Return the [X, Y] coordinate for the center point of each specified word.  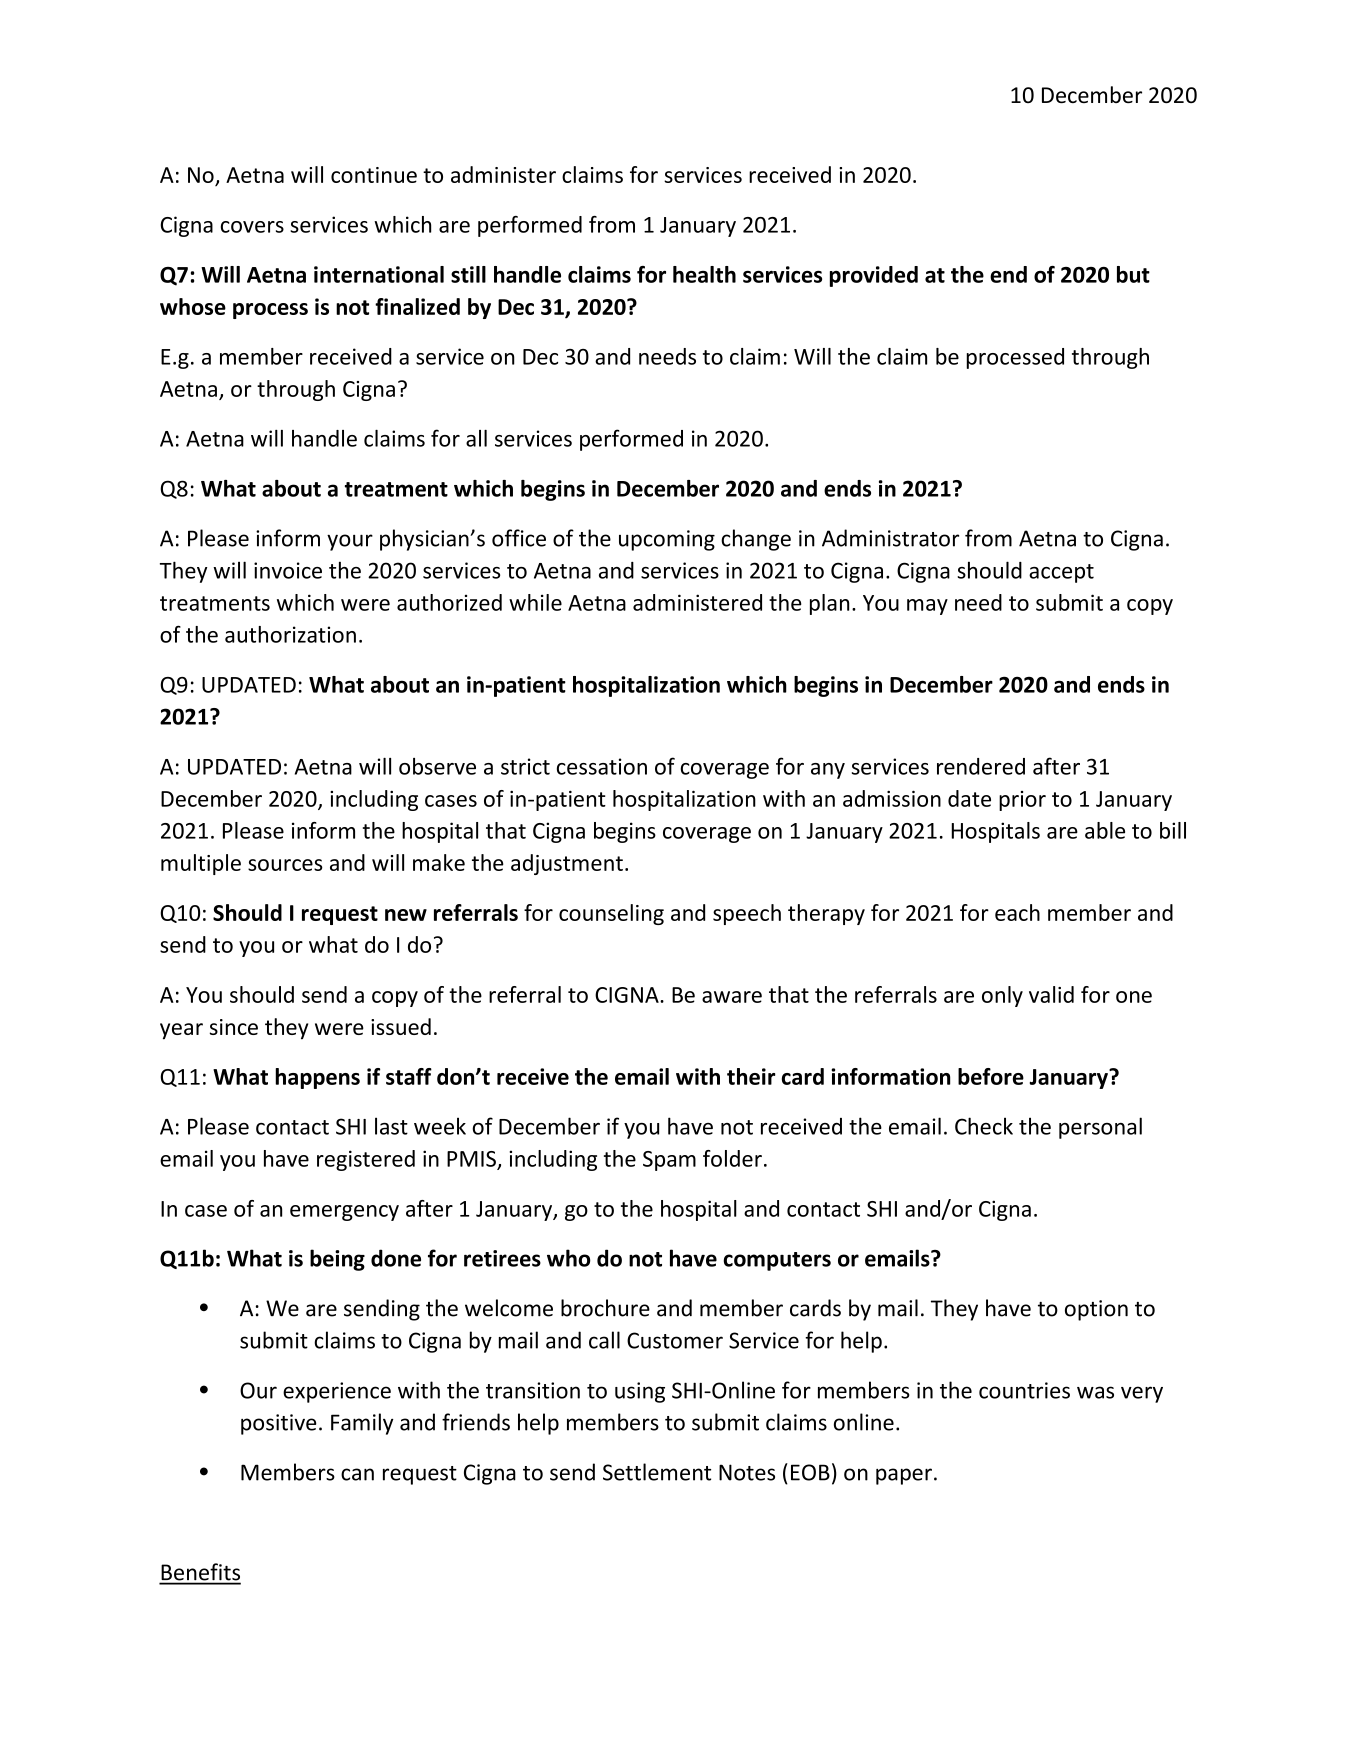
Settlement [657, 1472]
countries [1024, 1390]
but [1133, 274]
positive [279, 1424]
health [704, 274]
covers [252, 227]
